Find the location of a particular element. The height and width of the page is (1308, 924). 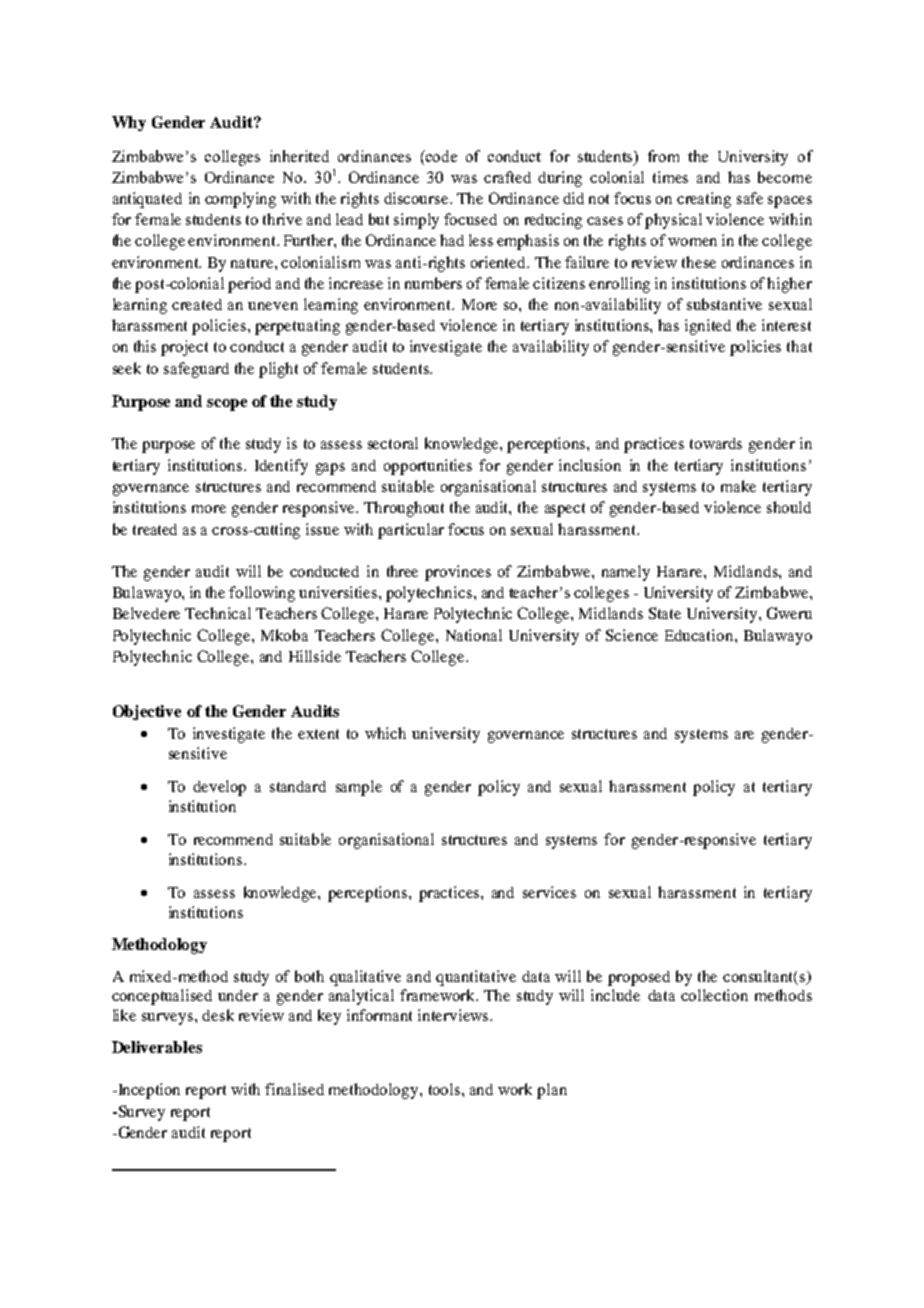

towards is located at coordinates (716, 443).
